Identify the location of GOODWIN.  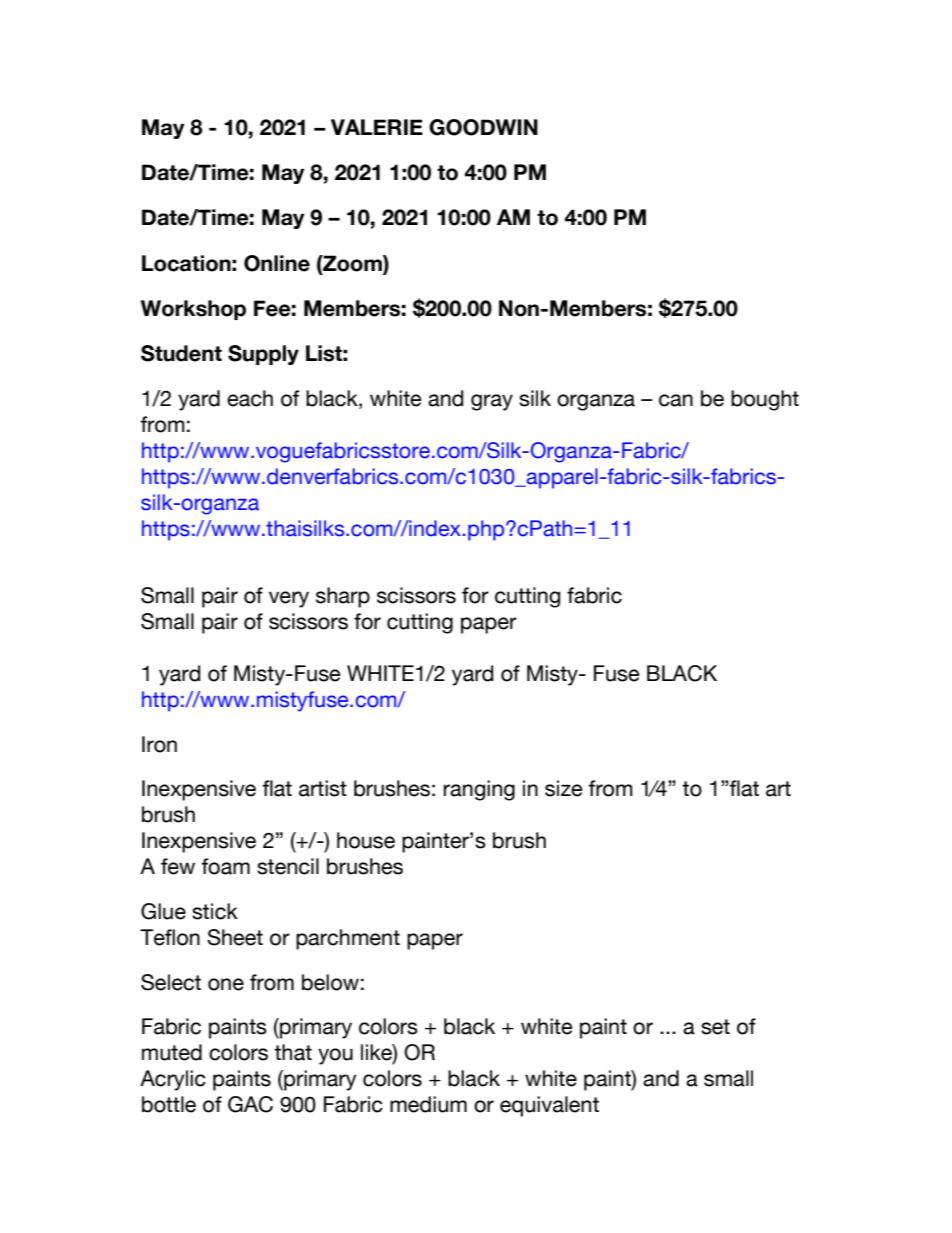
(483, 127).
